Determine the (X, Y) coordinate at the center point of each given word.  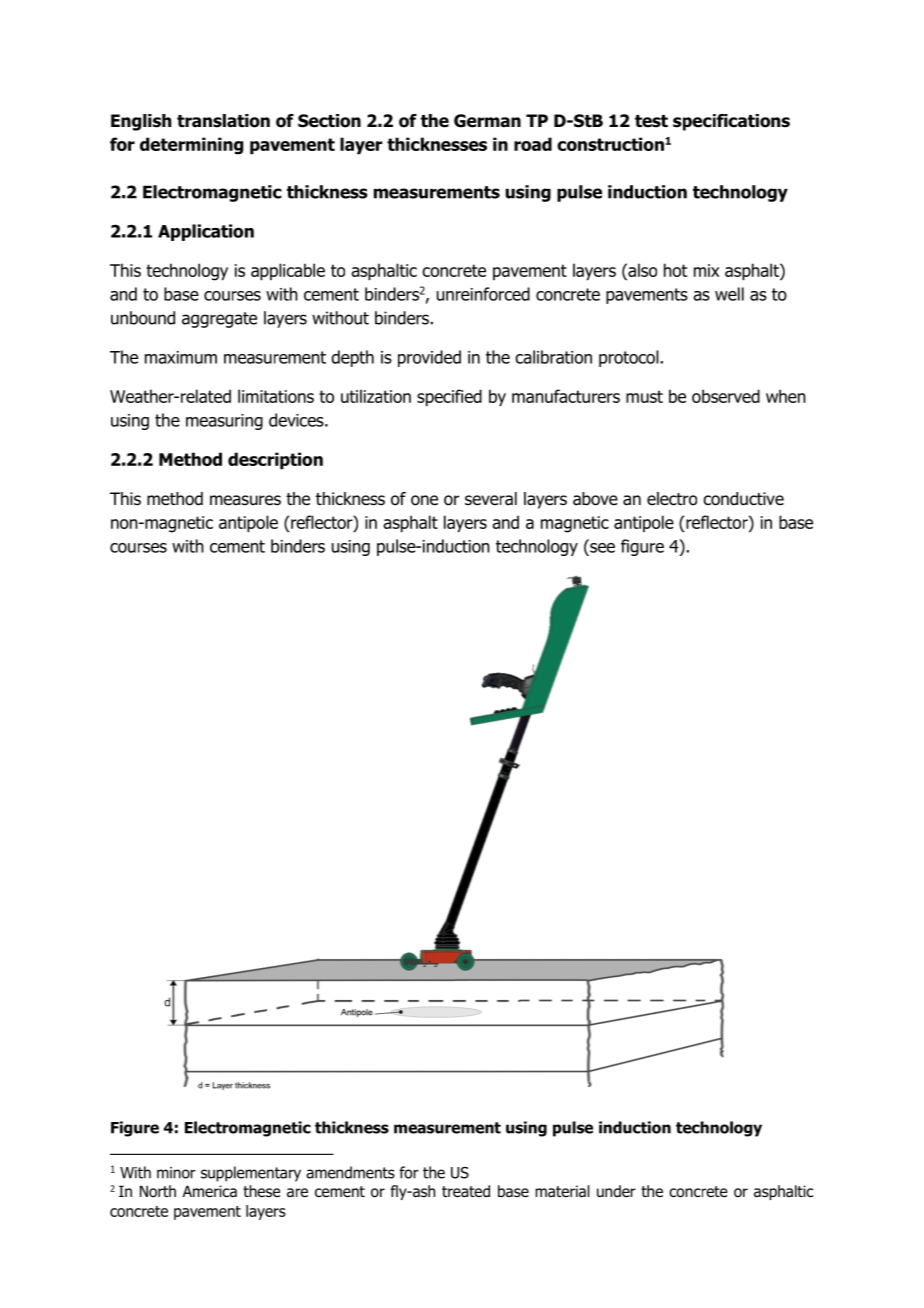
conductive (743, 499)
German (487, 121)
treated (466, 1191)
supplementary (251, 1174)
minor (176, 1173)
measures (245, 500)
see (601, 546)
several (491, 499)
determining (191, 146)
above (595, 499)
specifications (731, 122)
